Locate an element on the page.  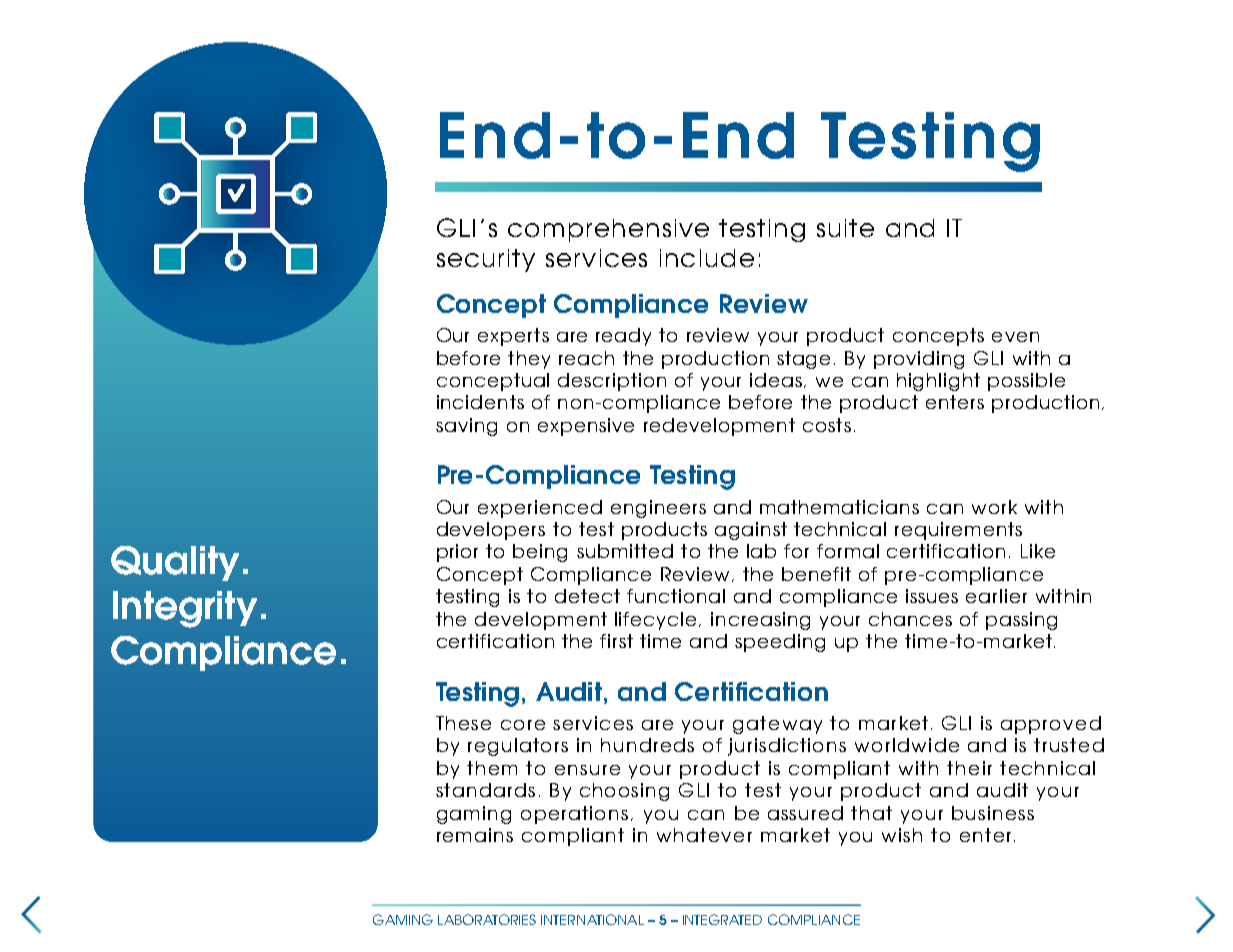
saving is located at coordinates (466, 427).
